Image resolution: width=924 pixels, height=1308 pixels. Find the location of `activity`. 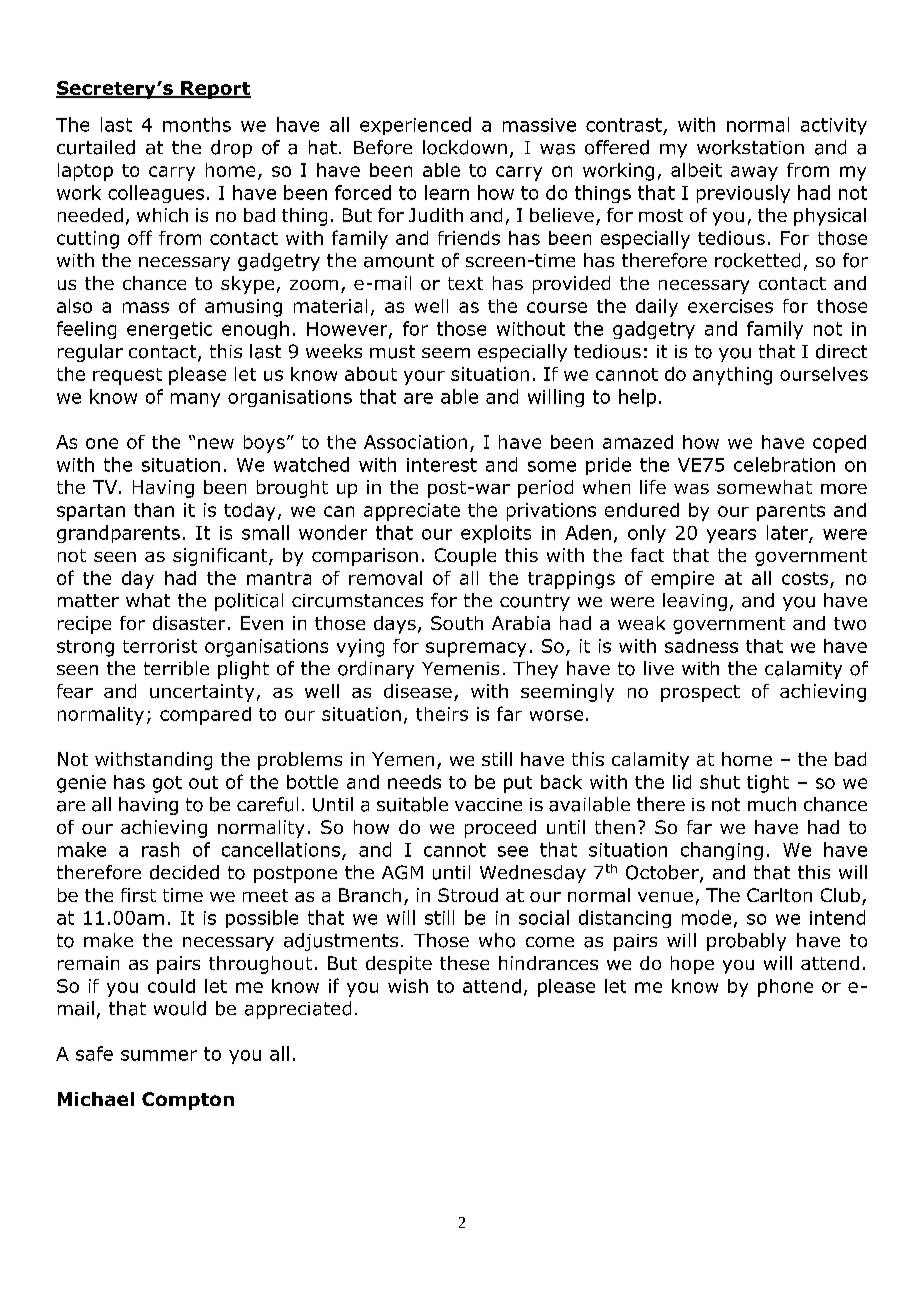

activity is located at coordinates (834, 126).
